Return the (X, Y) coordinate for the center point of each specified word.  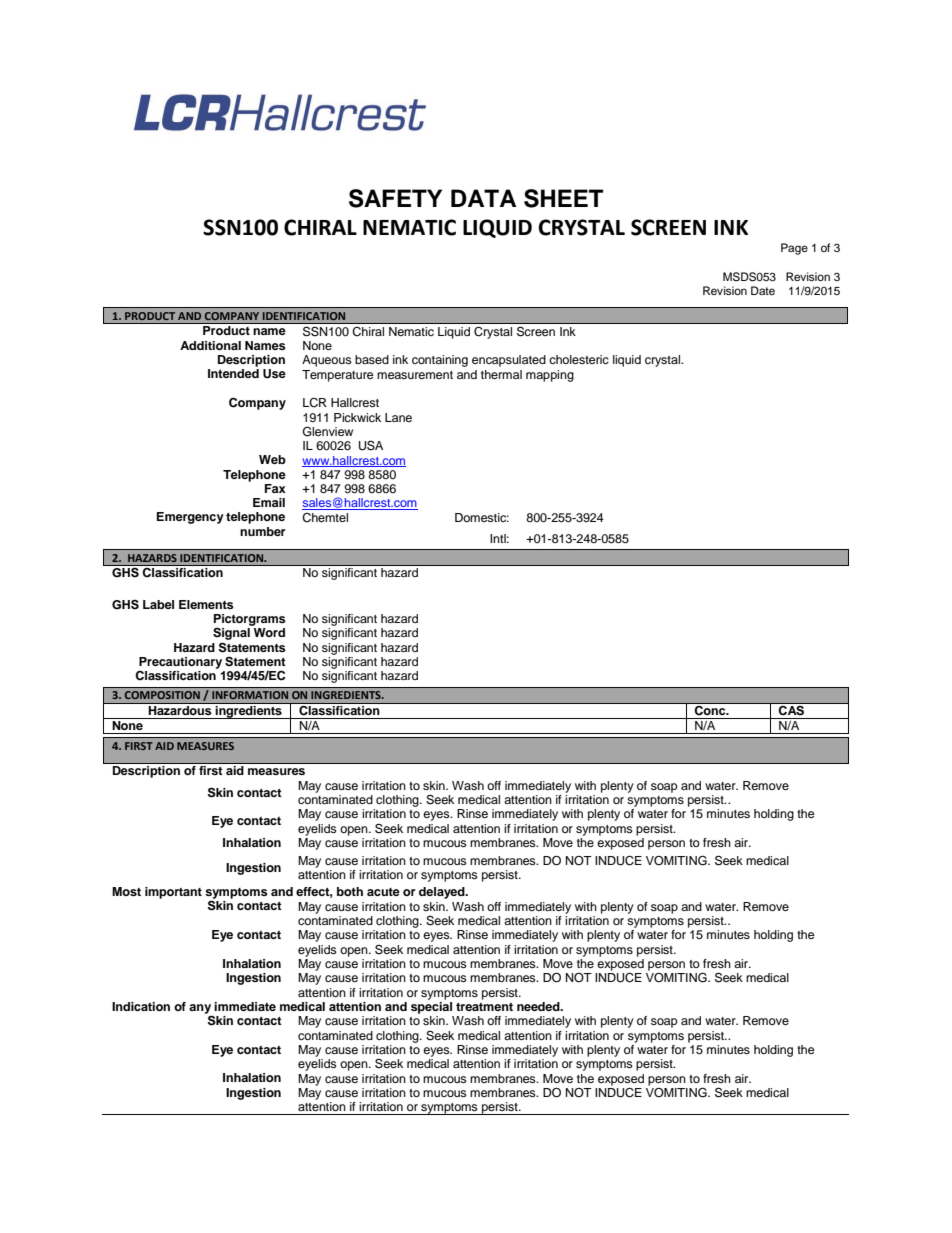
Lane (398, 417)
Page (794, 249)
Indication (141, 1006)
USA (371, 445)
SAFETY (395, 198)
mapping (550, 376)
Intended (233, 373)
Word (269, 632)
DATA (483, 198)
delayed (443, 893)
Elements (206, 604)
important (173, 893)
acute (383, 892)
